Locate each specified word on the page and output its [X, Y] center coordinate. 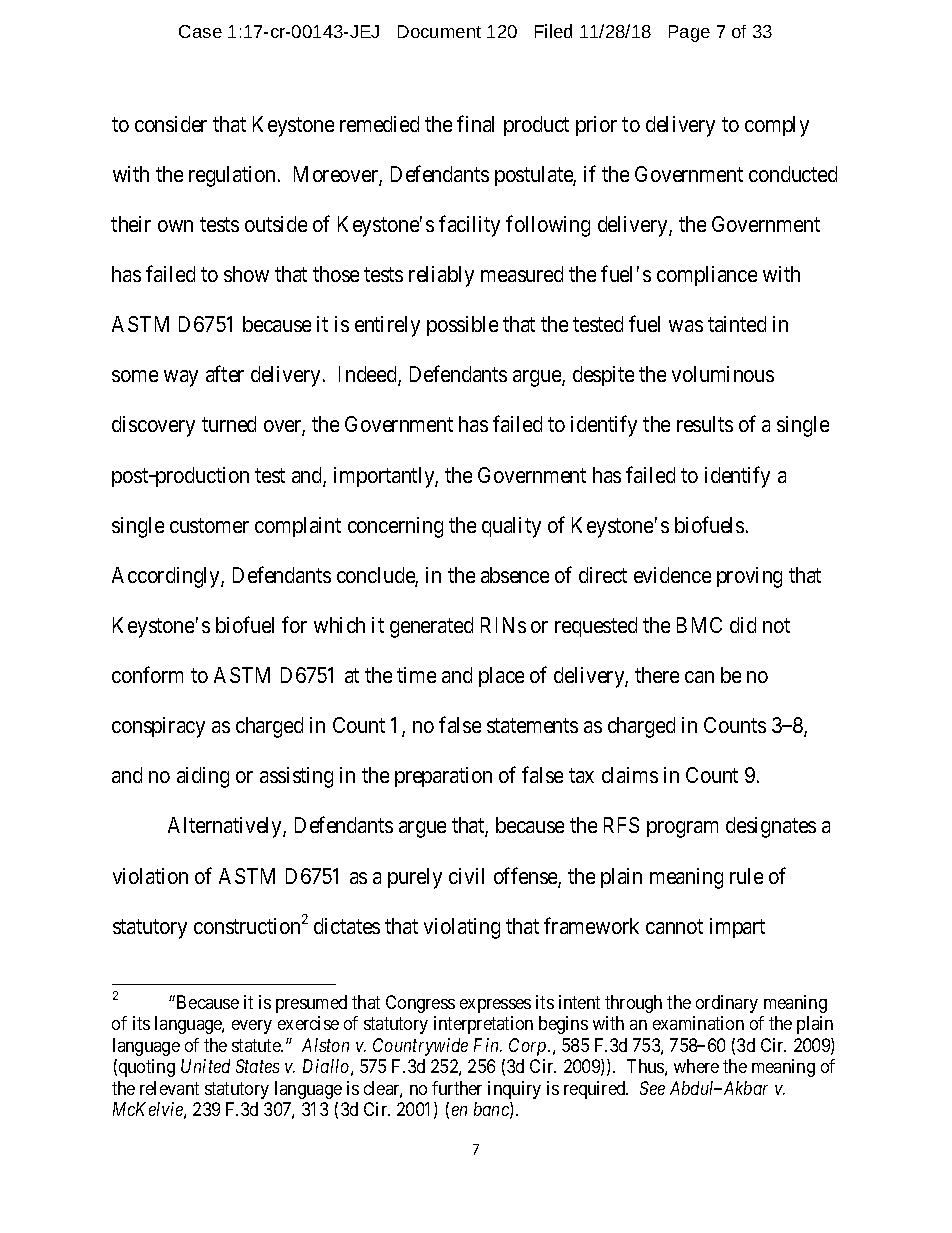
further [457, 1088]
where [696, 1066]
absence [515, 575]
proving [749, 577]
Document [439, 31]
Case [200, 31]
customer [209, 525]
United [205, 1066]
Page [689, 33]
